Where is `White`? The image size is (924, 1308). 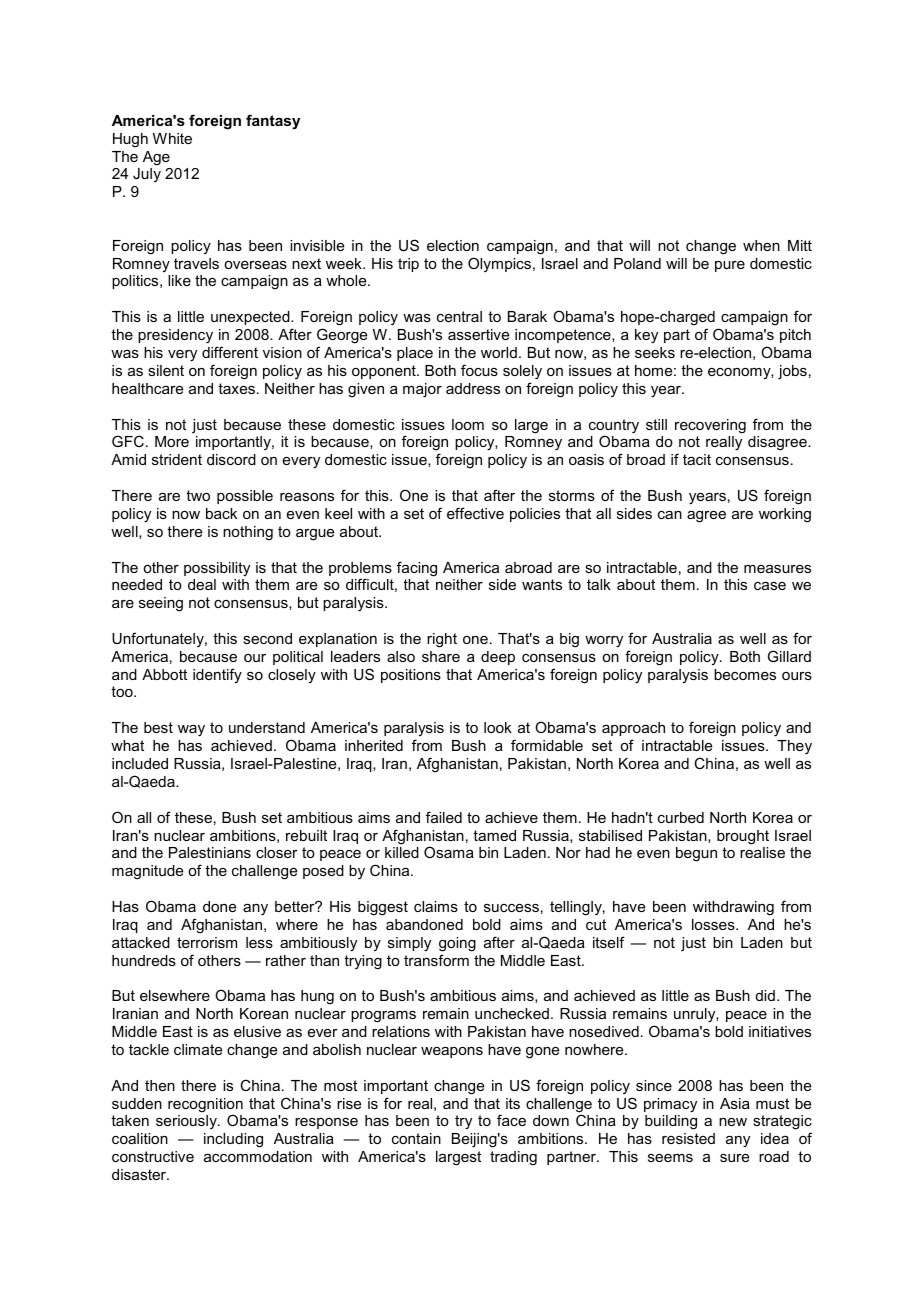
White is located at coordinates (172, 138).
